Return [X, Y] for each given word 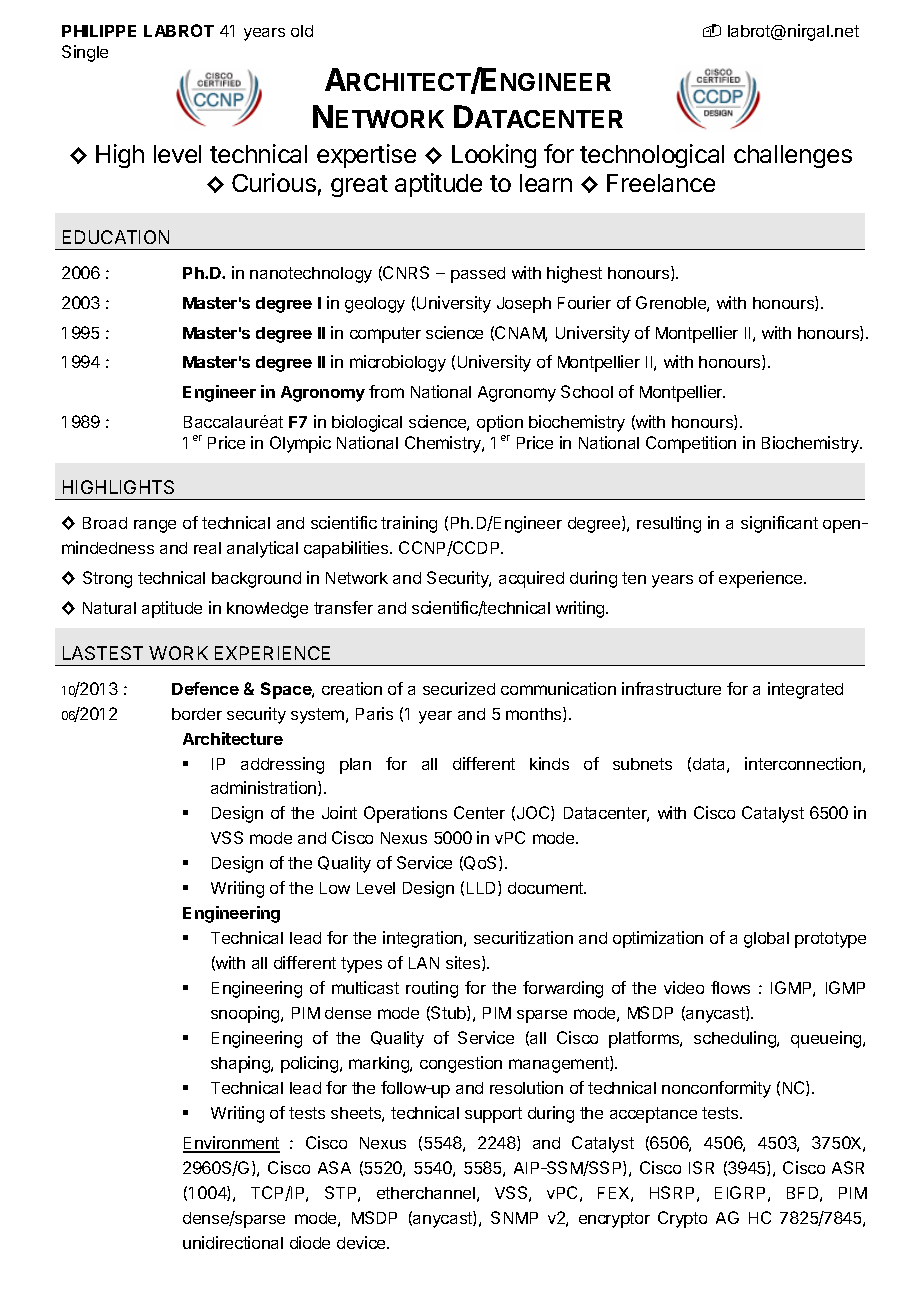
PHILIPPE [99, 31]
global [766, 940]
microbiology [398, 363]
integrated [805, 690]
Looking [494, 156]
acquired [531, 579]
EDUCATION [116, 237]
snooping [246, 1014]
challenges [793, 156]
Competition [691, 444]
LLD [483, 888]
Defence [205, 688]
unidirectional [233, 1242]
